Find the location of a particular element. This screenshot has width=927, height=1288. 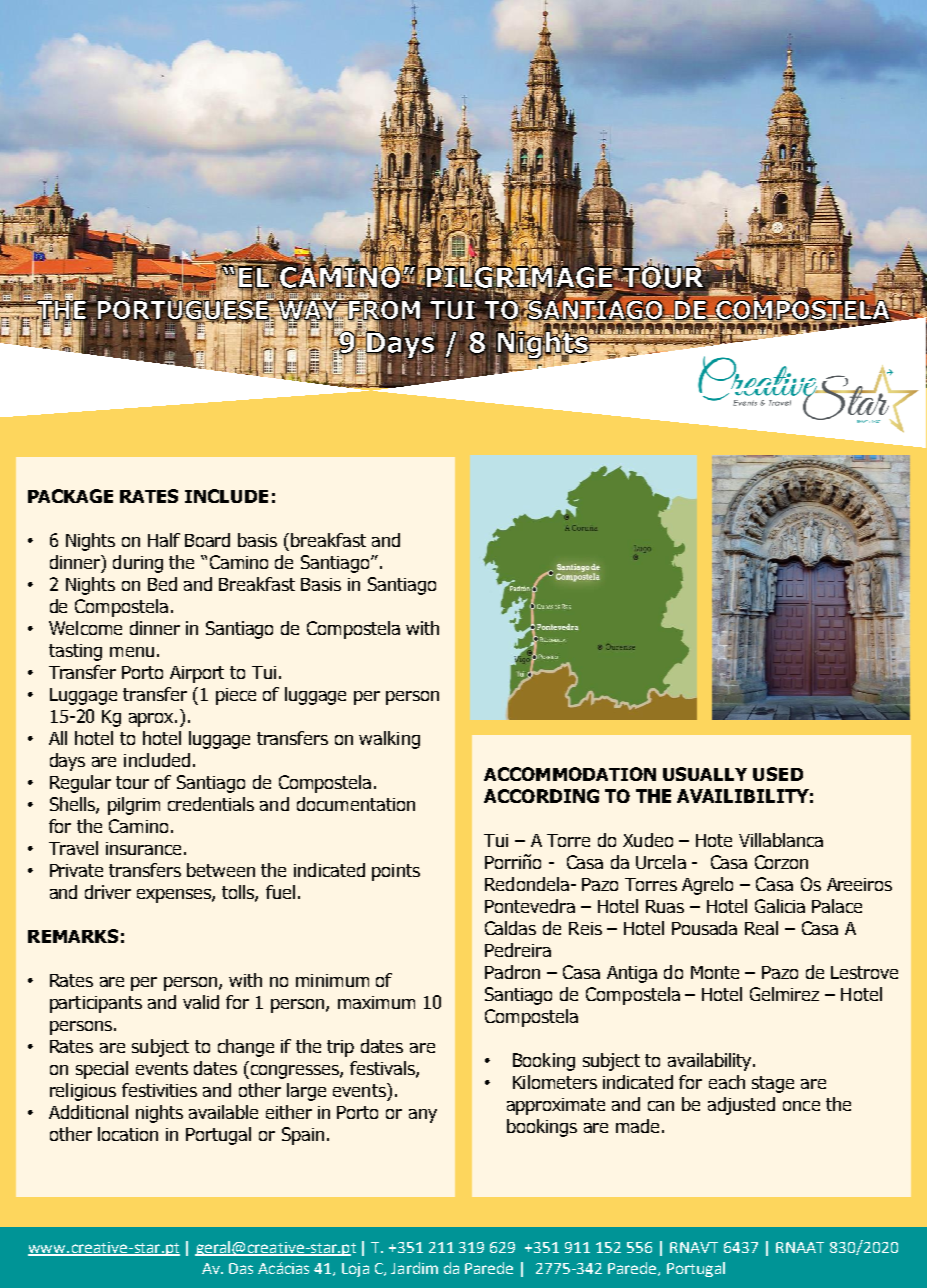

documentation is located at coordinates (356, 804).
